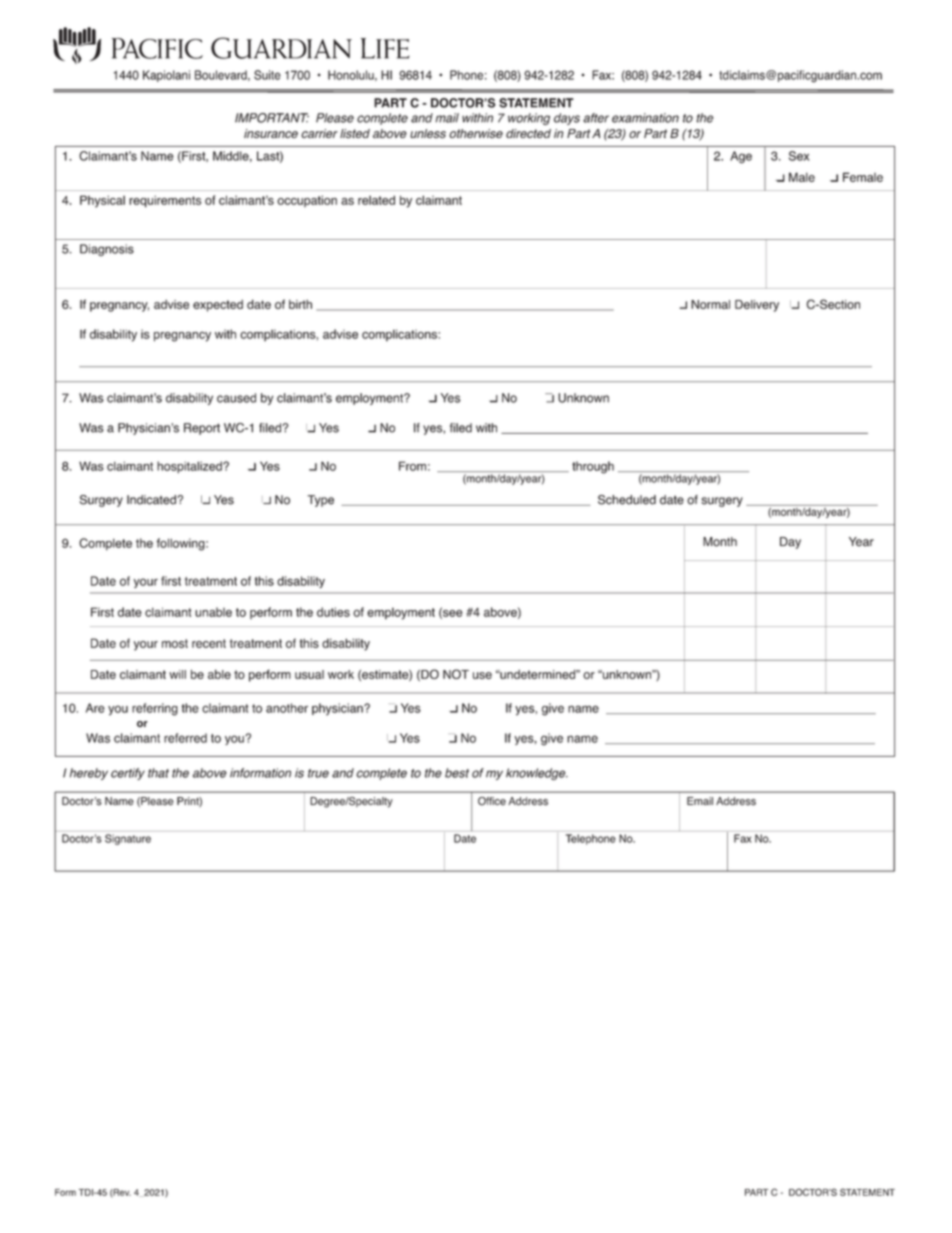 Image resolution: width=952 pixels, height=1233 pixels. What do you see at coordinates (267, 75) in the document?
I see `Suite` at bounding box center [267, 75].
